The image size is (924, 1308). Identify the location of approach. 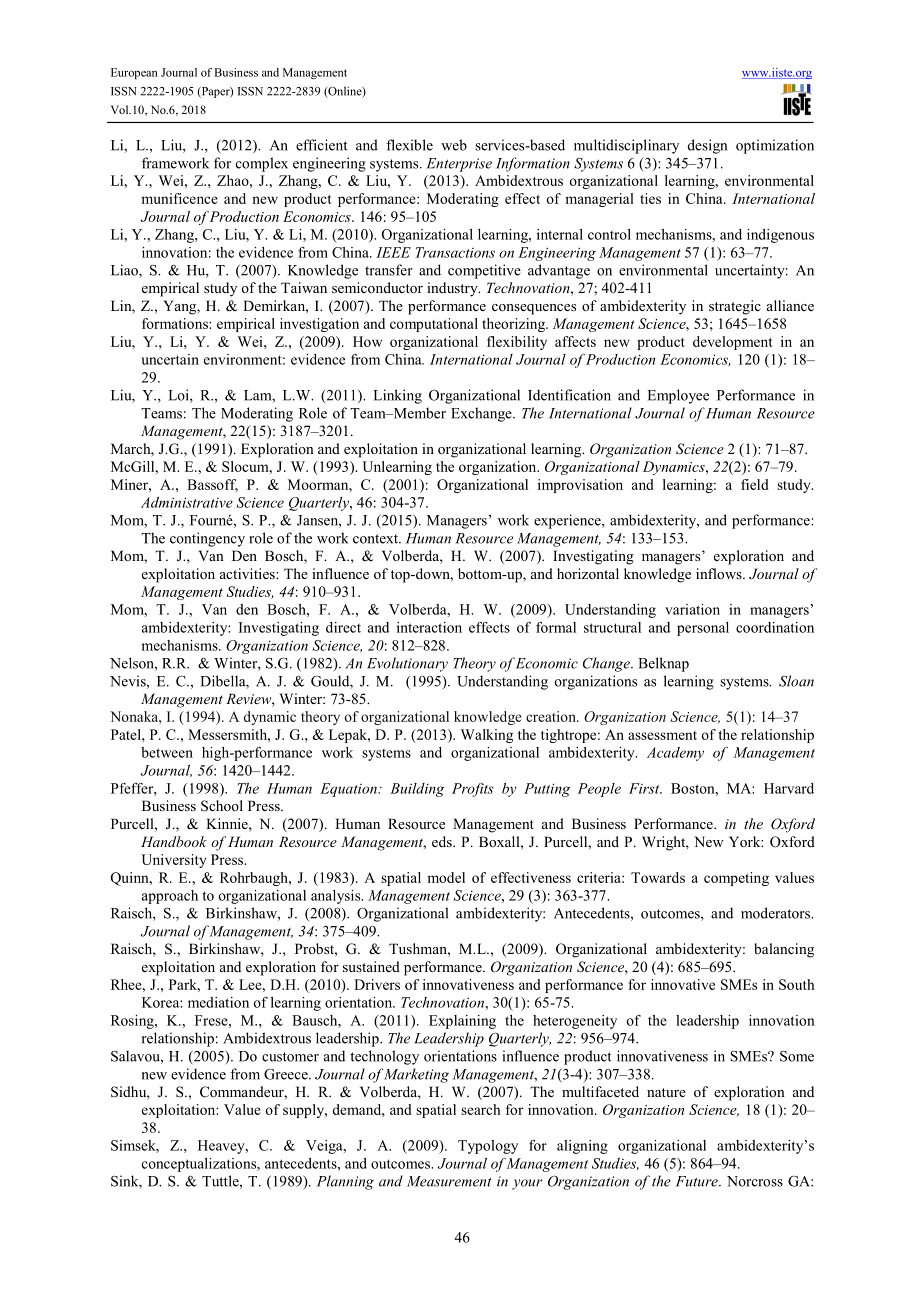
(170, 897).
